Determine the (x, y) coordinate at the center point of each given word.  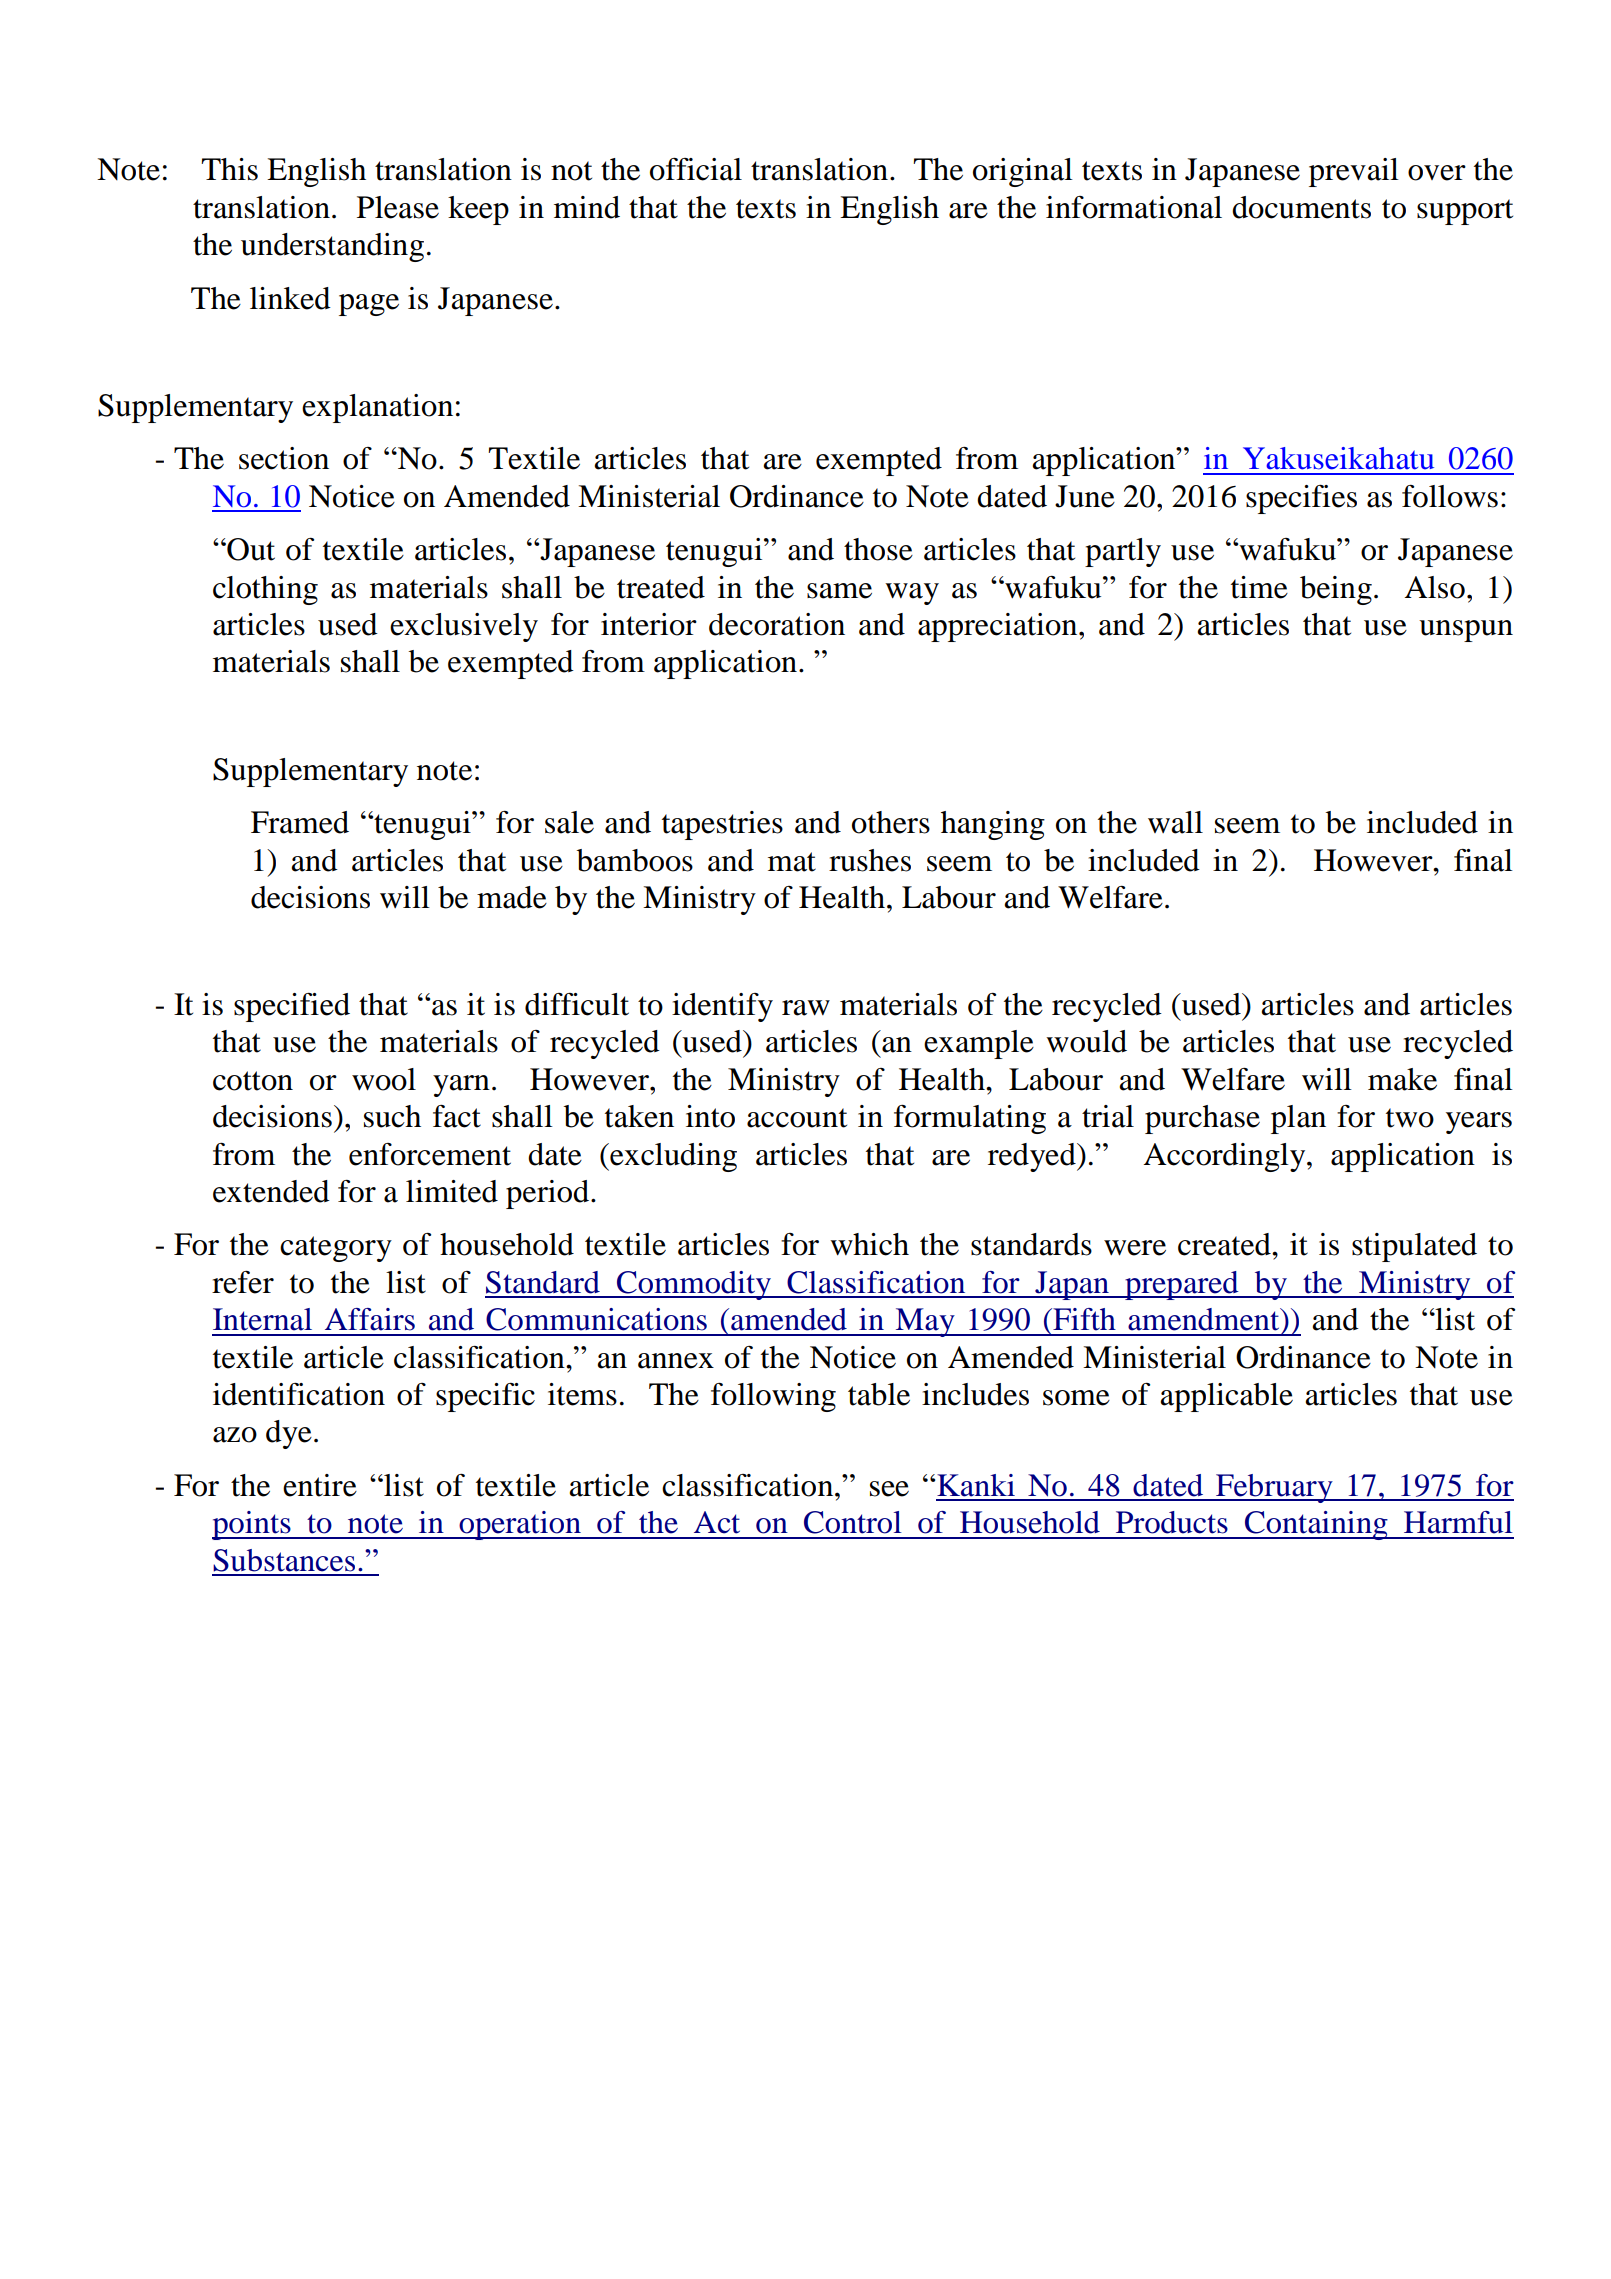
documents (1301, 207)
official (696, 169)
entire (320, 1485)
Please (398, 207)
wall (1175, 822)
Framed (300, 822)
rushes (870, 860)
